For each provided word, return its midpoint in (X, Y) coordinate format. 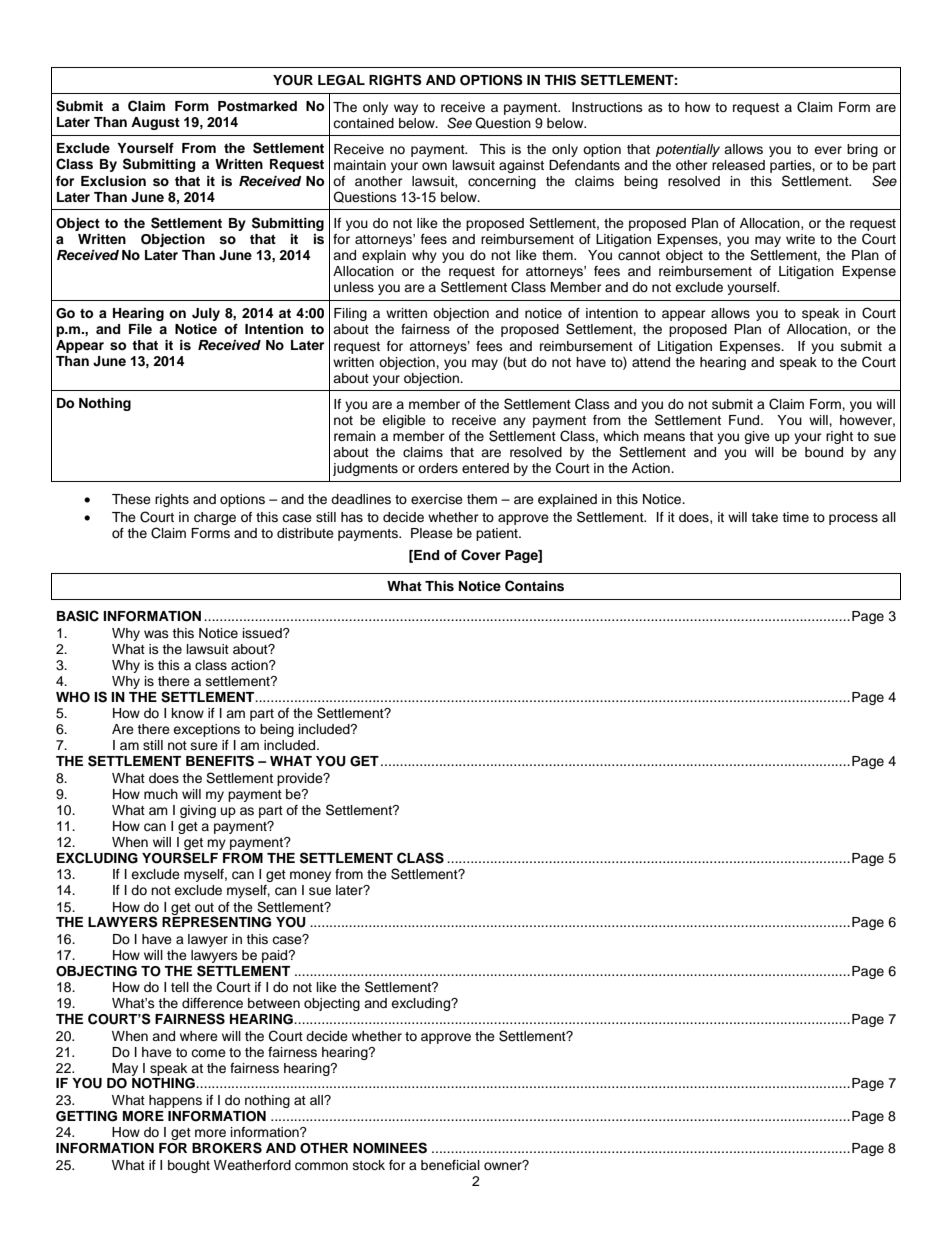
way (406, 109)
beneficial (450, 1165)
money (310, 876)
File (140, 329)
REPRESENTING (216, 922)
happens (175, 1101)
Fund (745, 420)
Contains (534, 586)
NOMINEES (390, 1148)
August (155, 123)
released (738, 165)
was (156, 634)
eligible (404, 421)
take (764, 517)
